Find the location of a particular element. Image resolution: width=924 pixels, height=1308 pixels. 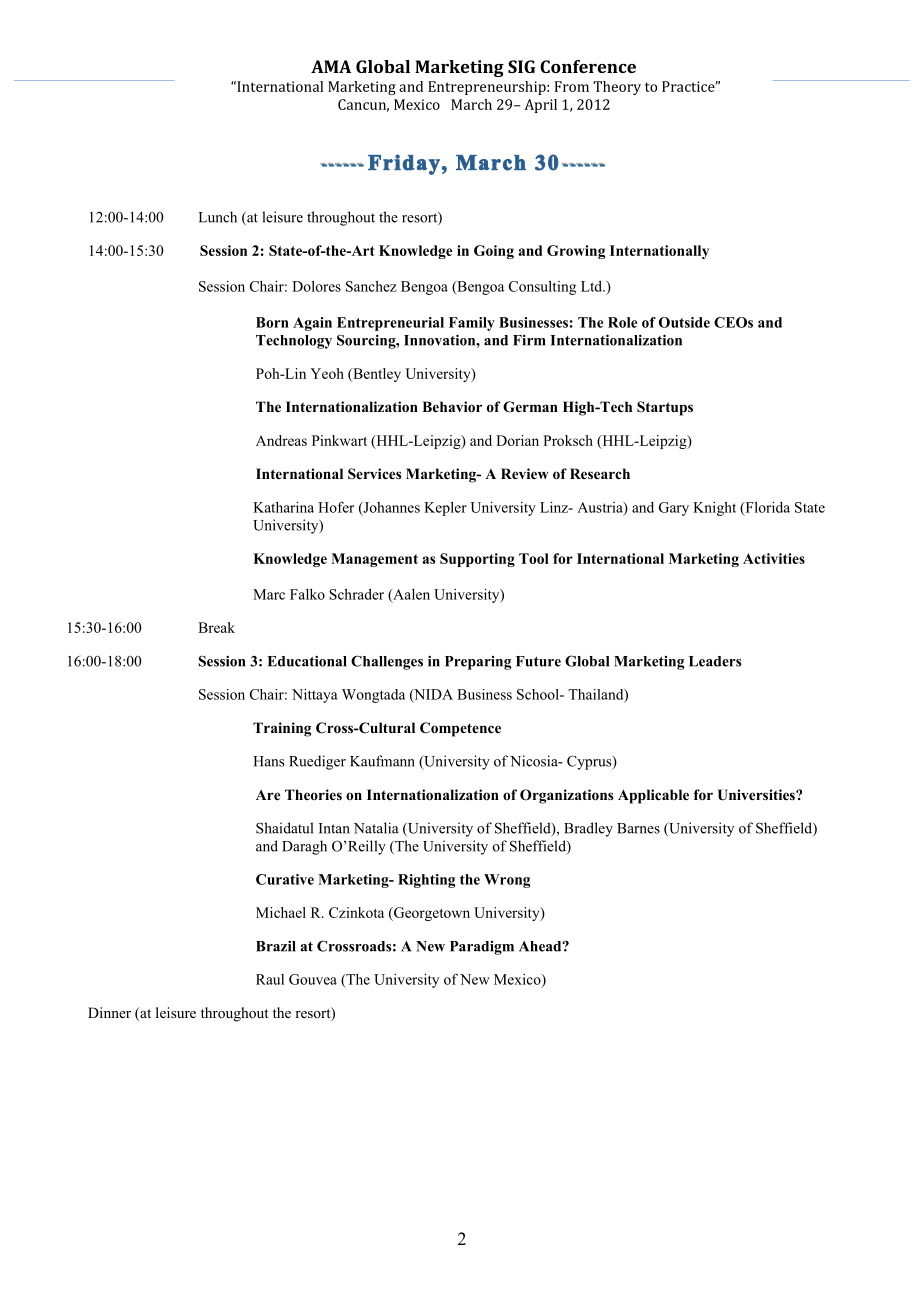

Katharina is located at coordinates (283, 507).
